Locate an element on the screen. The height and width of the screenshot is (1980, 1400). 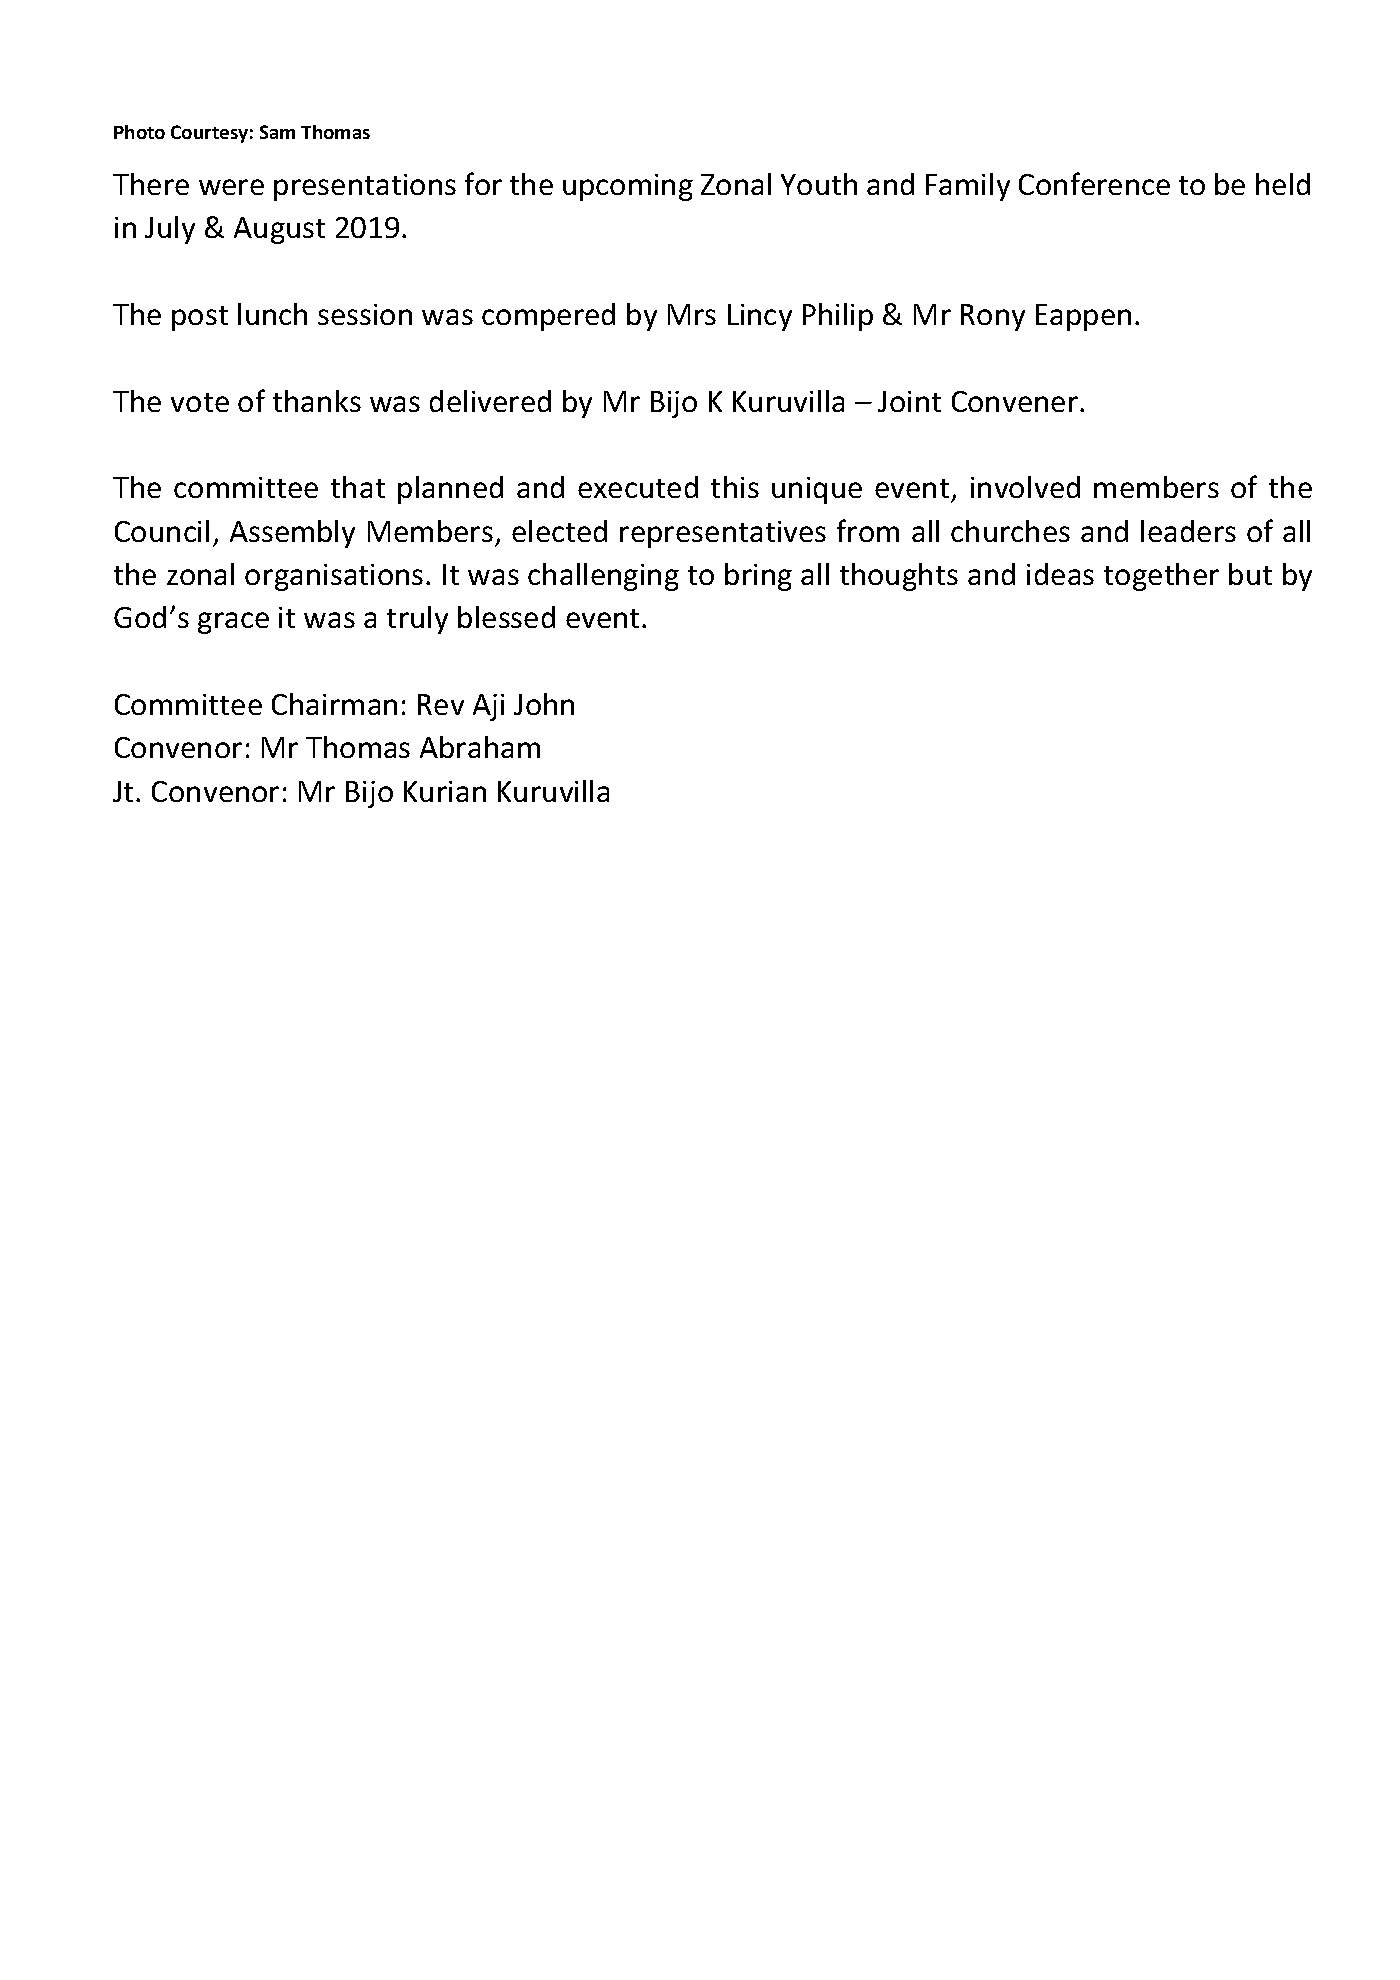
Chairman is located at coordinates (334, 704).
